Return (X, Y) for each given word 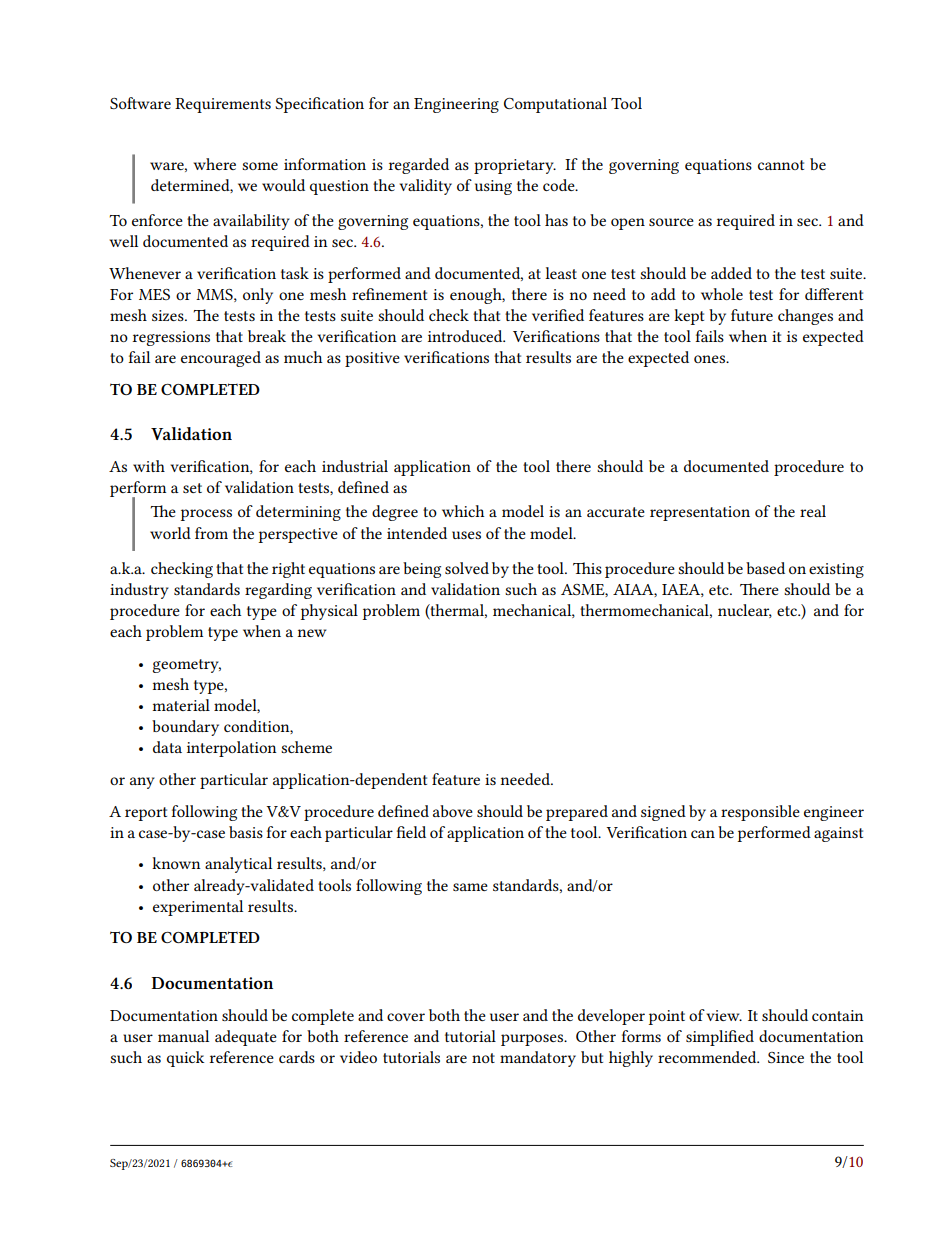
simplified (720, 1038)
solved (467, 568)
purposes (533, 1040)
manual (183, 1036)
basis (246, 832)
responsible (760, 813)
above (453, 811)
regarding (278, 591)
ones (710, 359)
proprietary (515, 166)
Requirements (223, 105)
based (765, 568)
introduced (466, 336)
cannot (781, 165)
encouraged (221, 359)
